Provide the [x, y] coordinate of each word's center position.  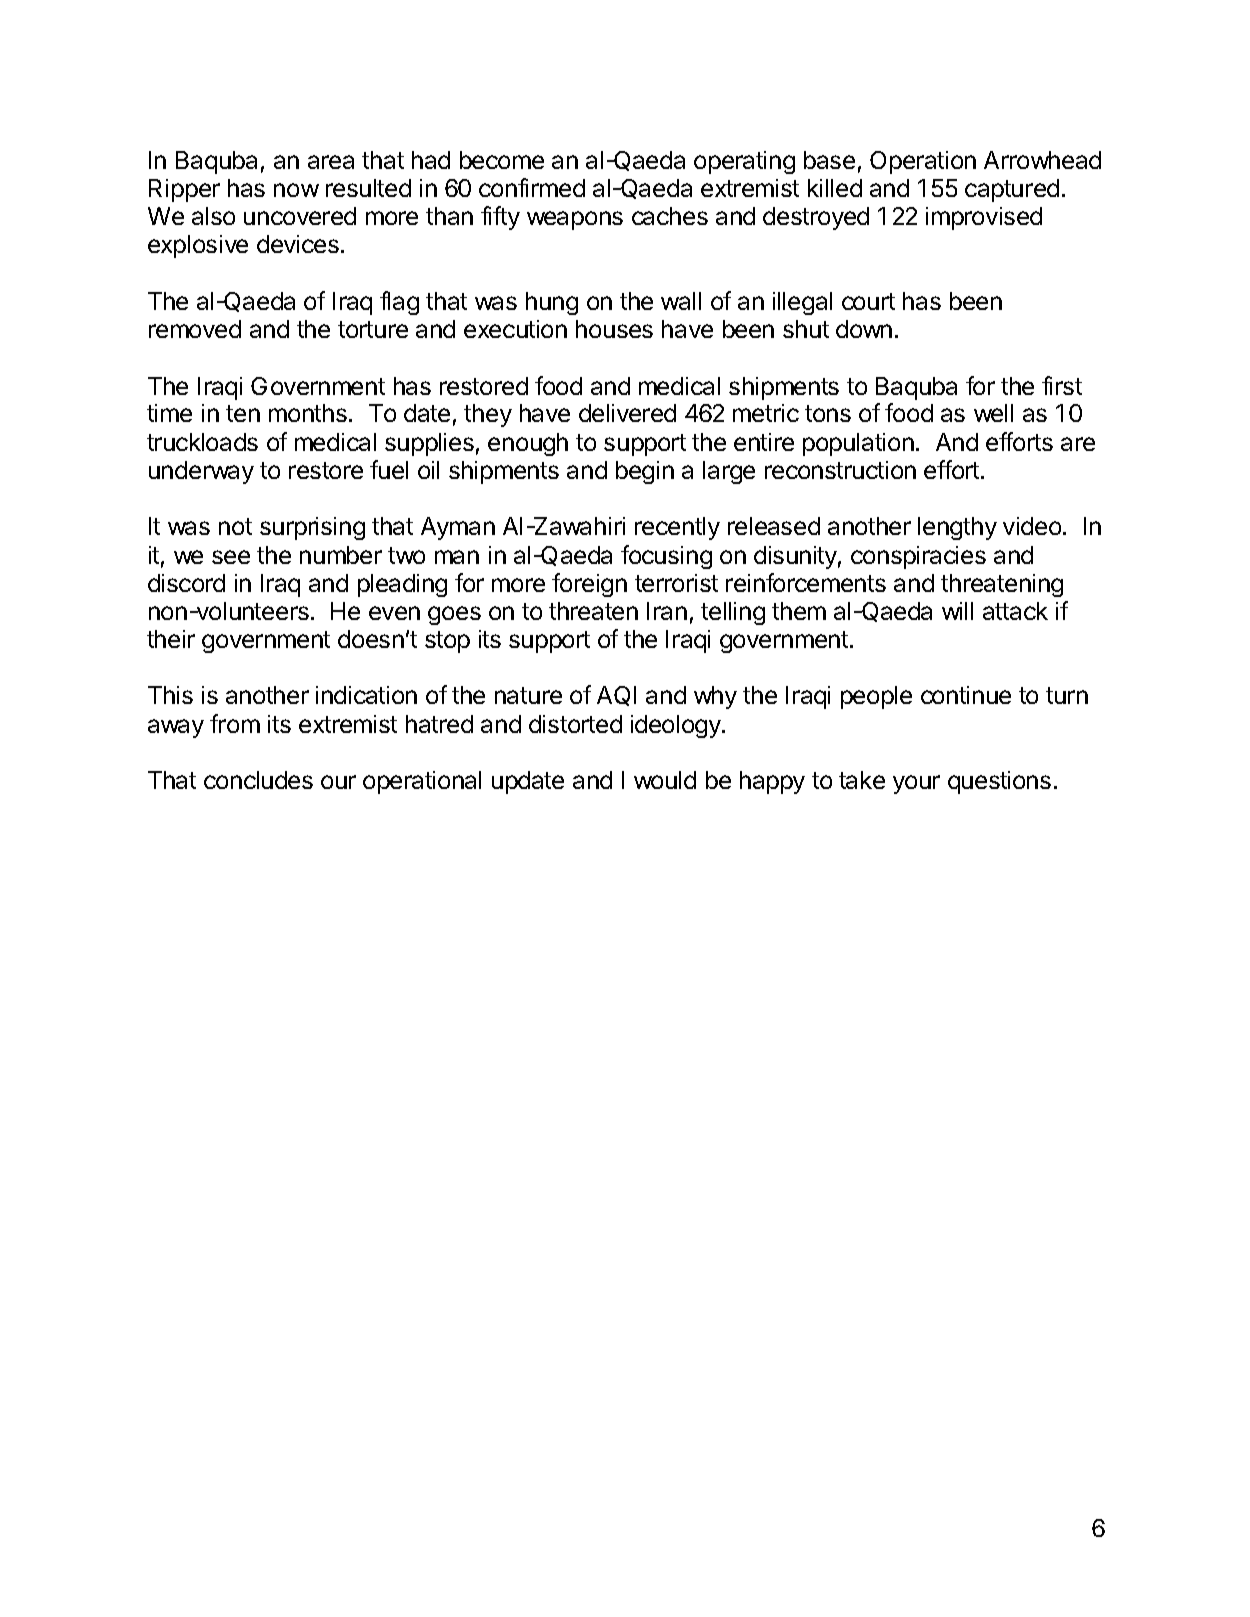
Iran [667, 611]
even [394, 613]
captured [1012, 190]
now [296, 190]
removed [195, 329]
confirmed [532, 187]
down [864, 329]
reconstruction [840, 470]
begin [645, 472]
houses [614, 329]
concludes [258, 780]
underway [201, 472]
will [957, 611]
